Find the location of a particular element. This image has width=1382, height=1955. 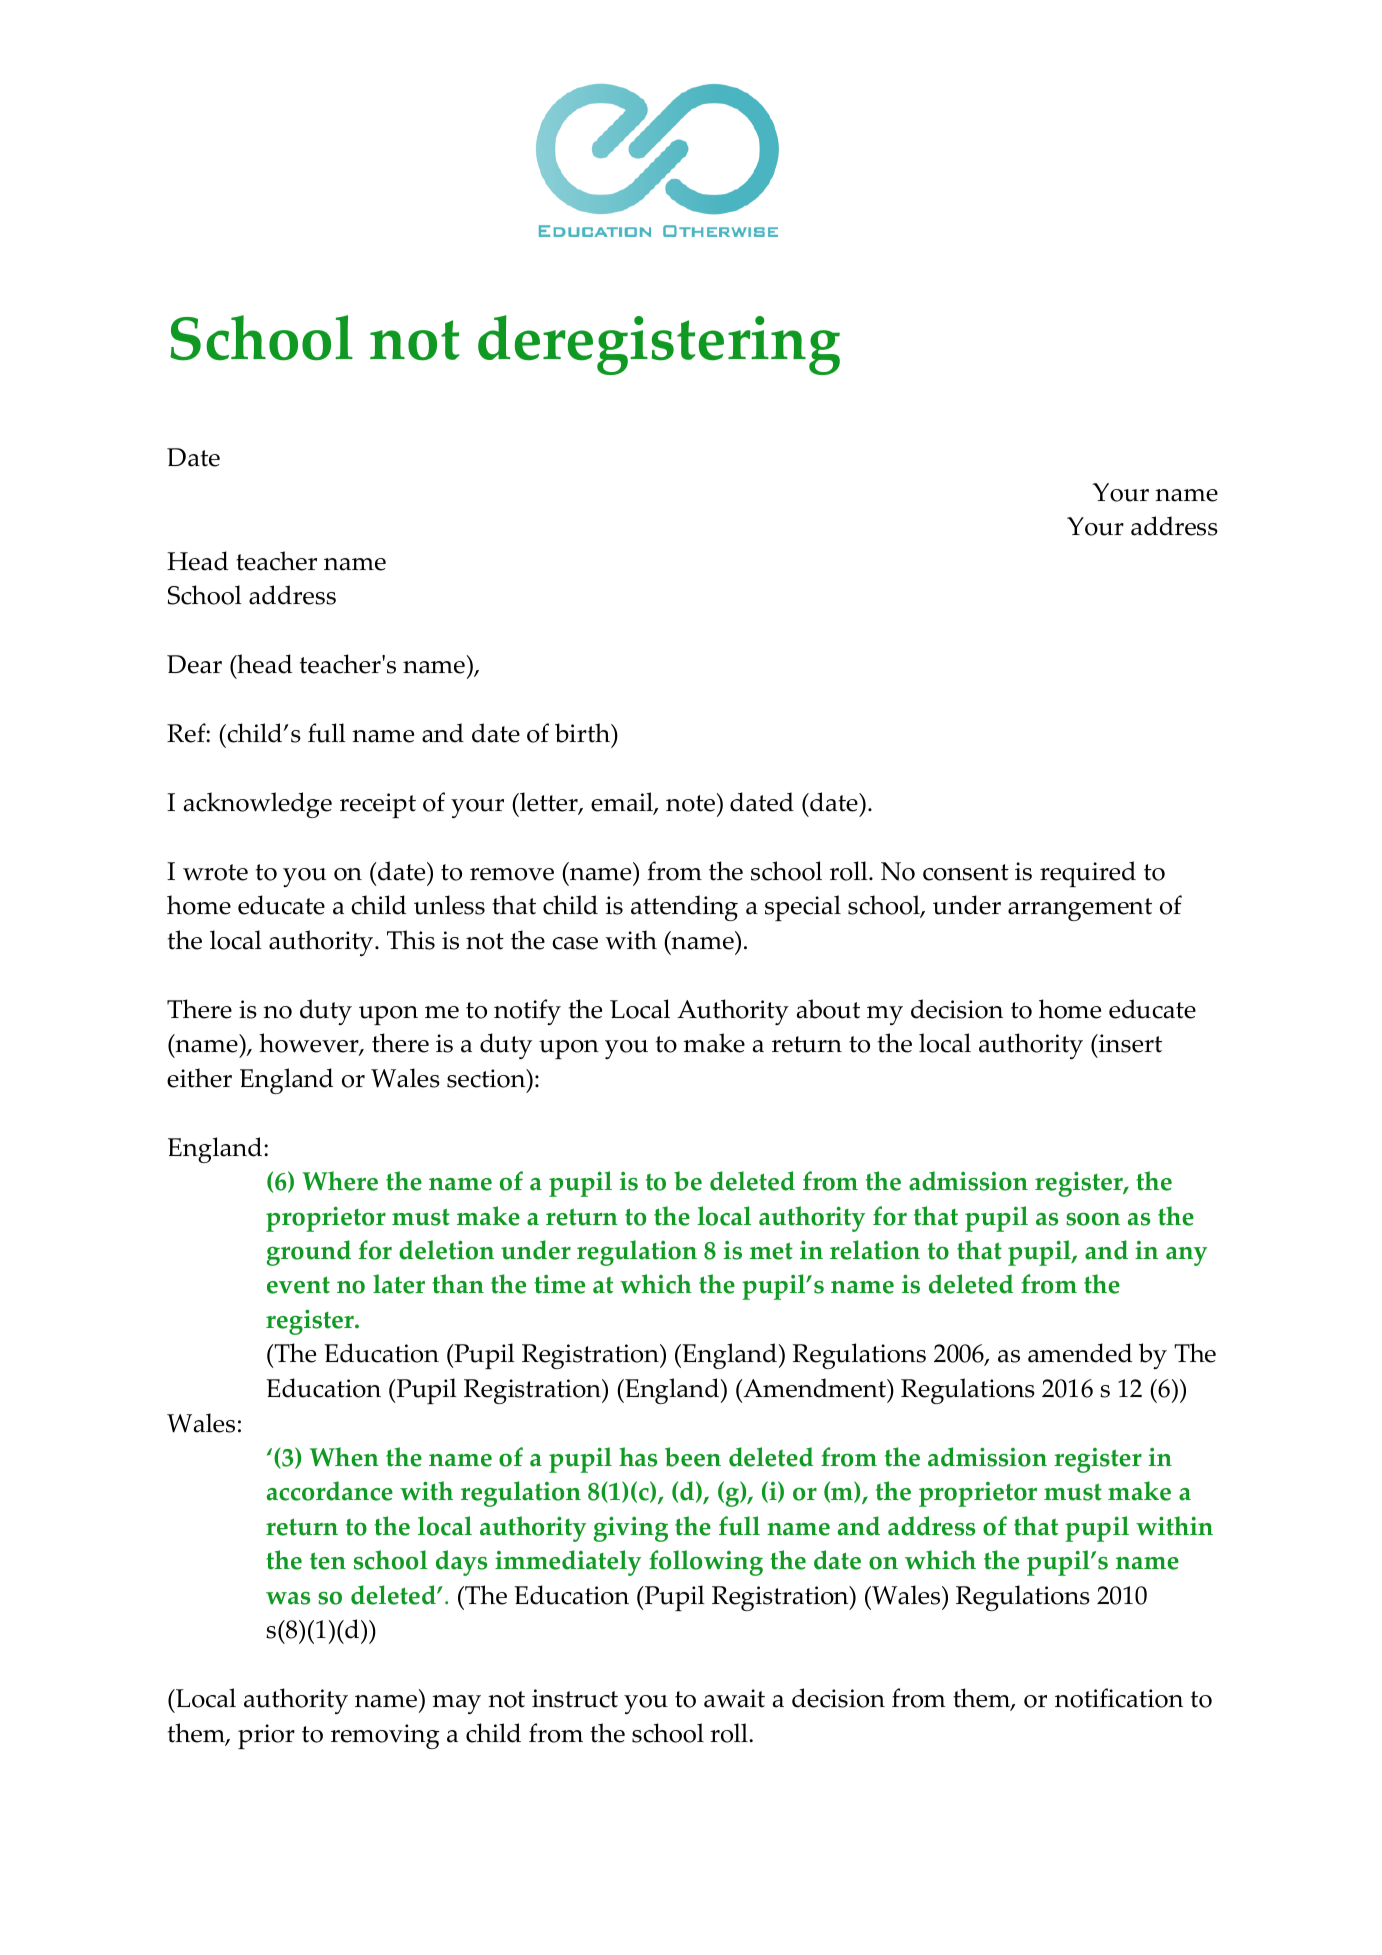

met is located at coordinates (771, 1251).
